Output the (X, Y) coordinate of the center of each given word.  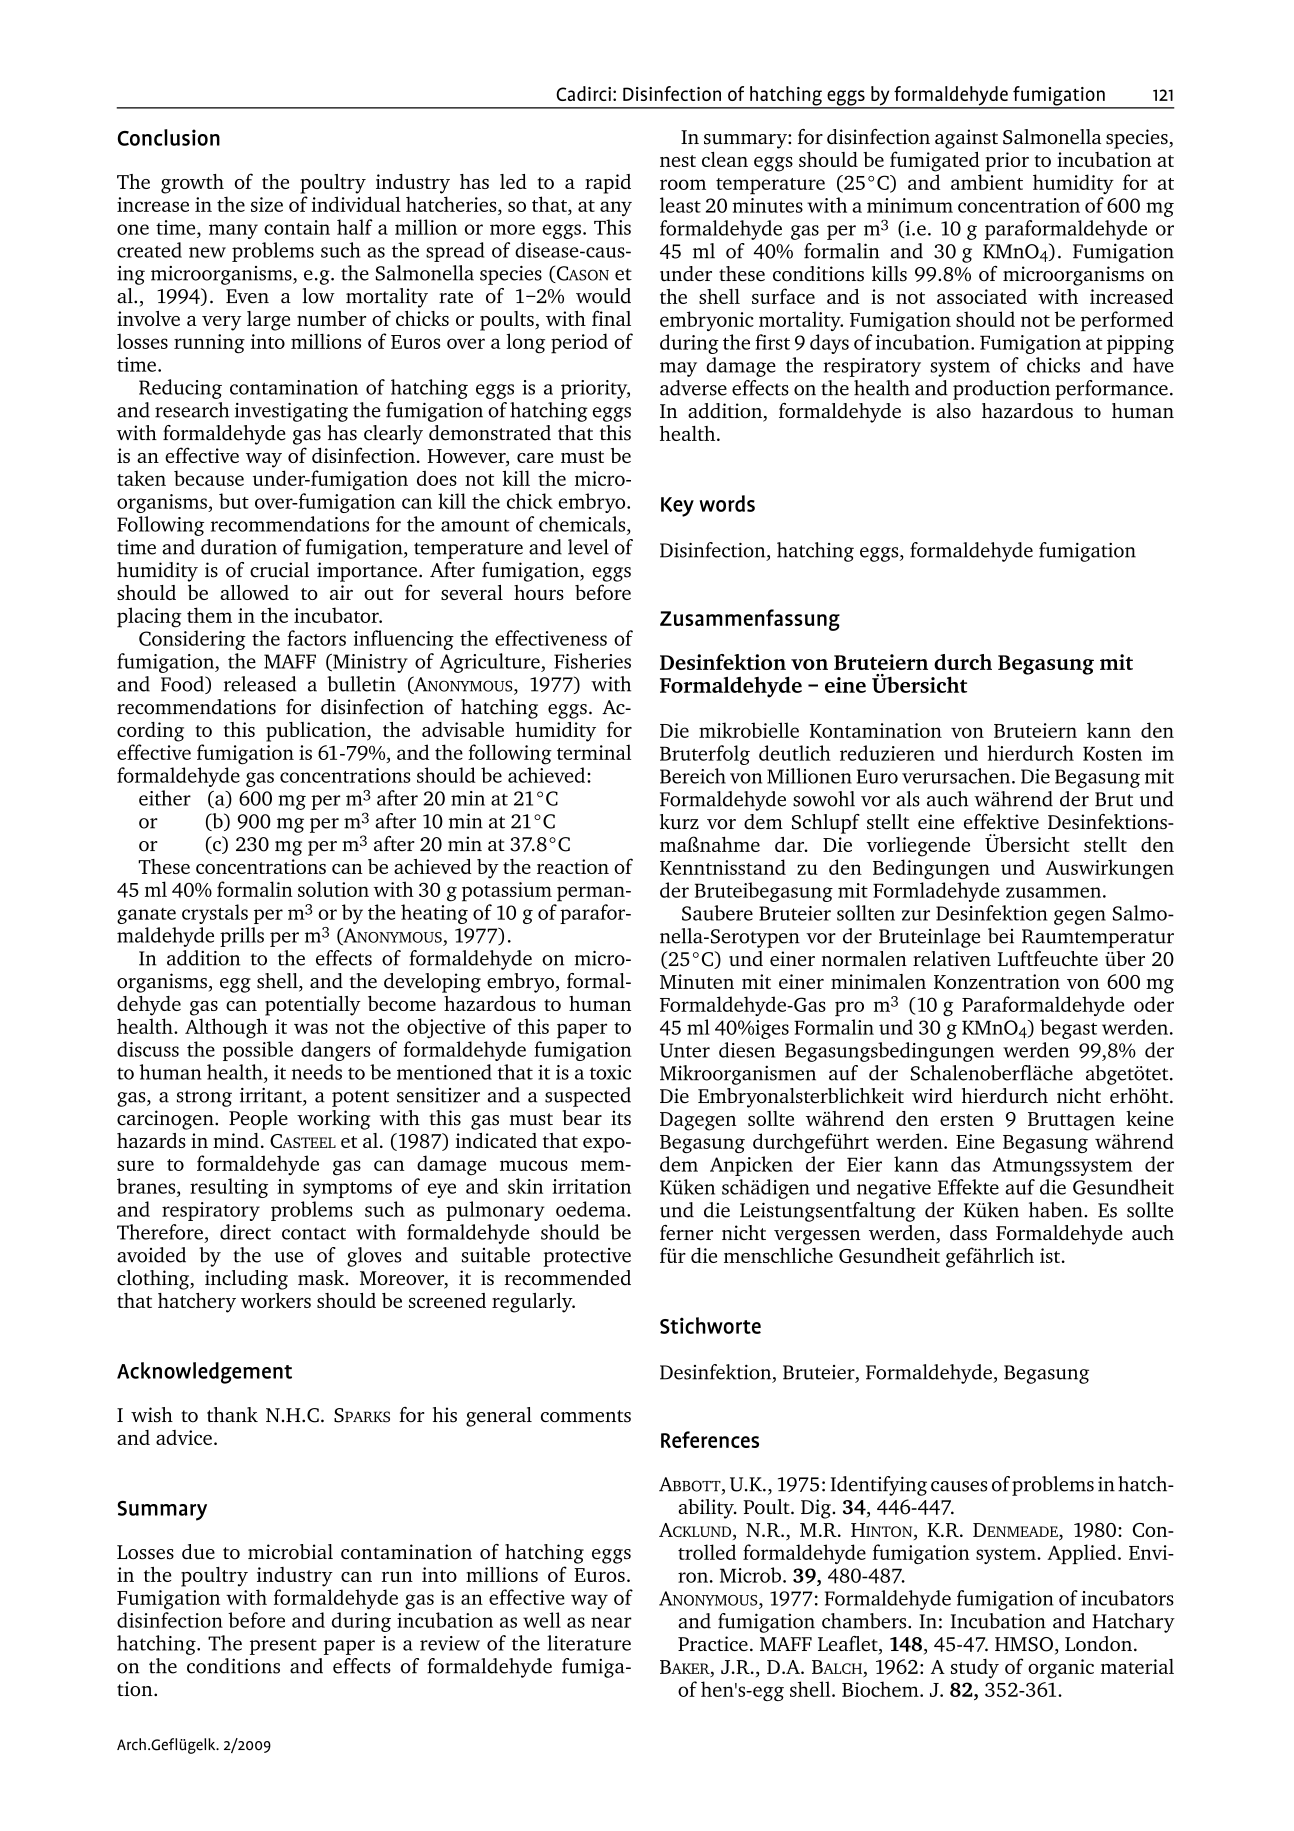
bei (1001, 936)
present (283, 1646)
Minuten (697, 981)
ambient (987, 182)
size (267, 204)
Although (226, 1028)
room (683, 184)
